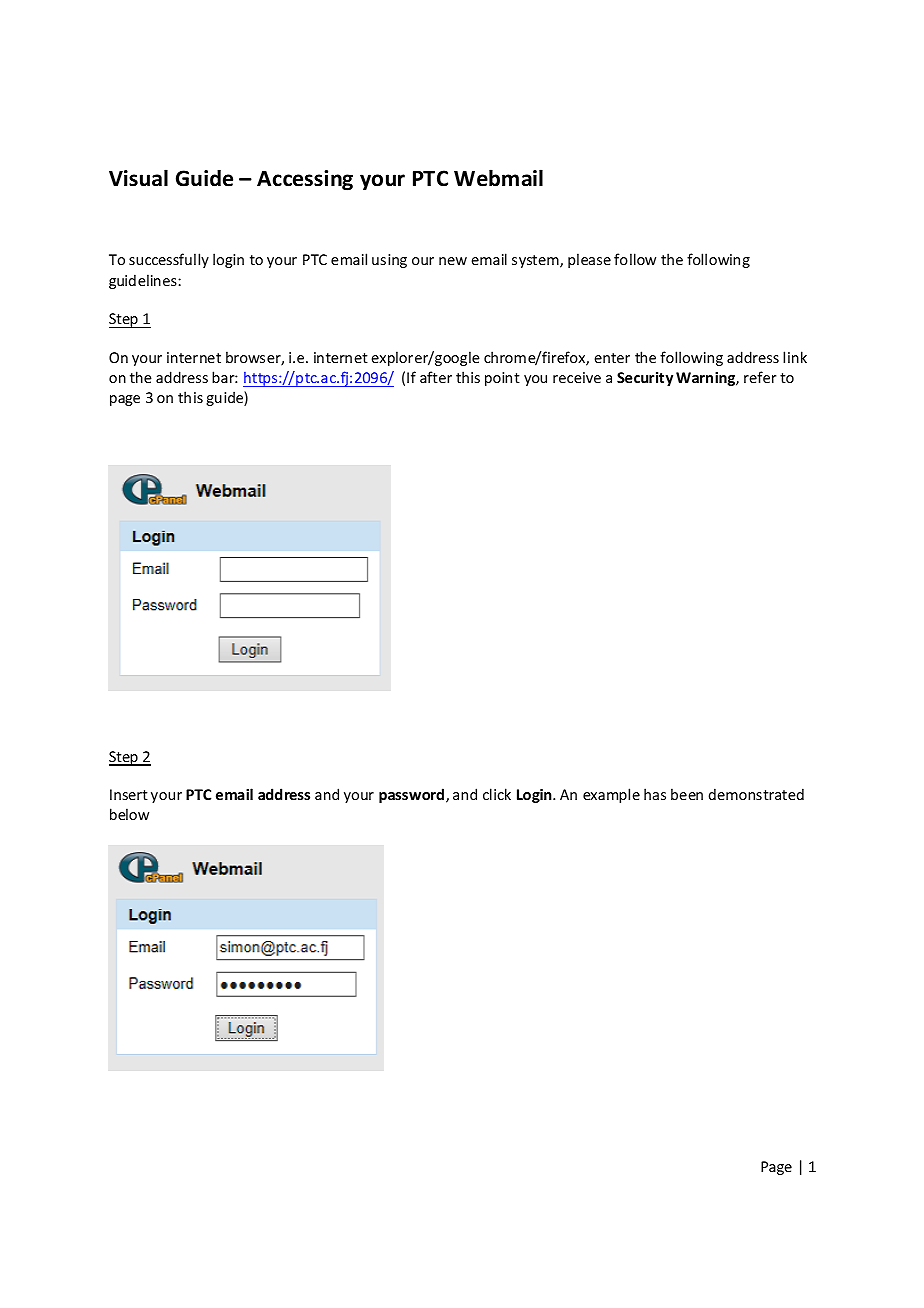 Image resolution: width=924 pixels, height=1308 pixels. What do you see at coordinates (589, 260) in the screenshot?
I see `please` at bounding box center [589, 260].
